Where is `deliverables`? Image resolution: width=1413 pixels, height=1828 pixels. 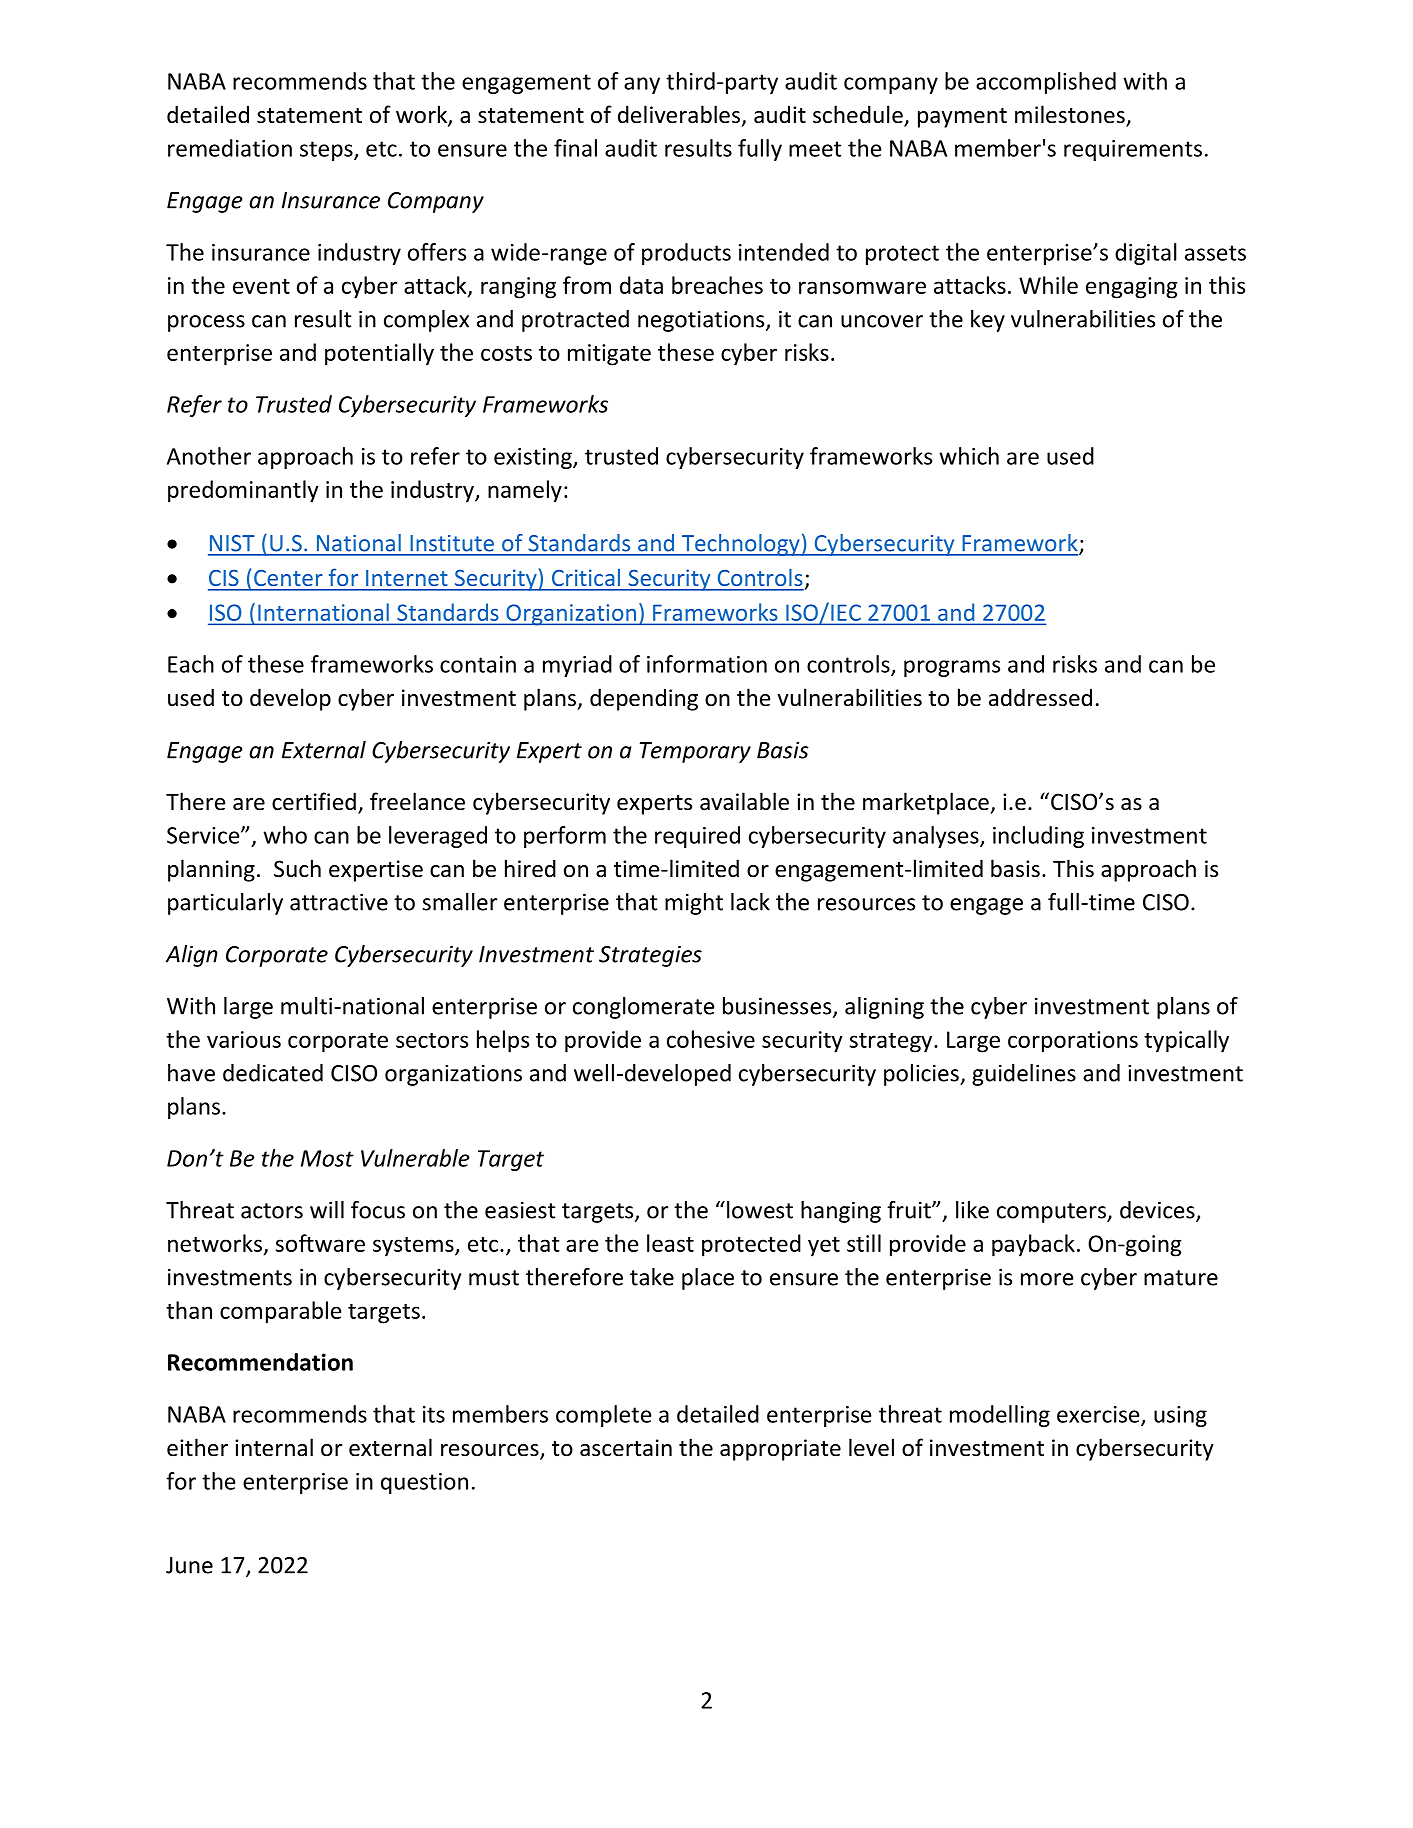 deliverables is located at coordinates (679, 114).
